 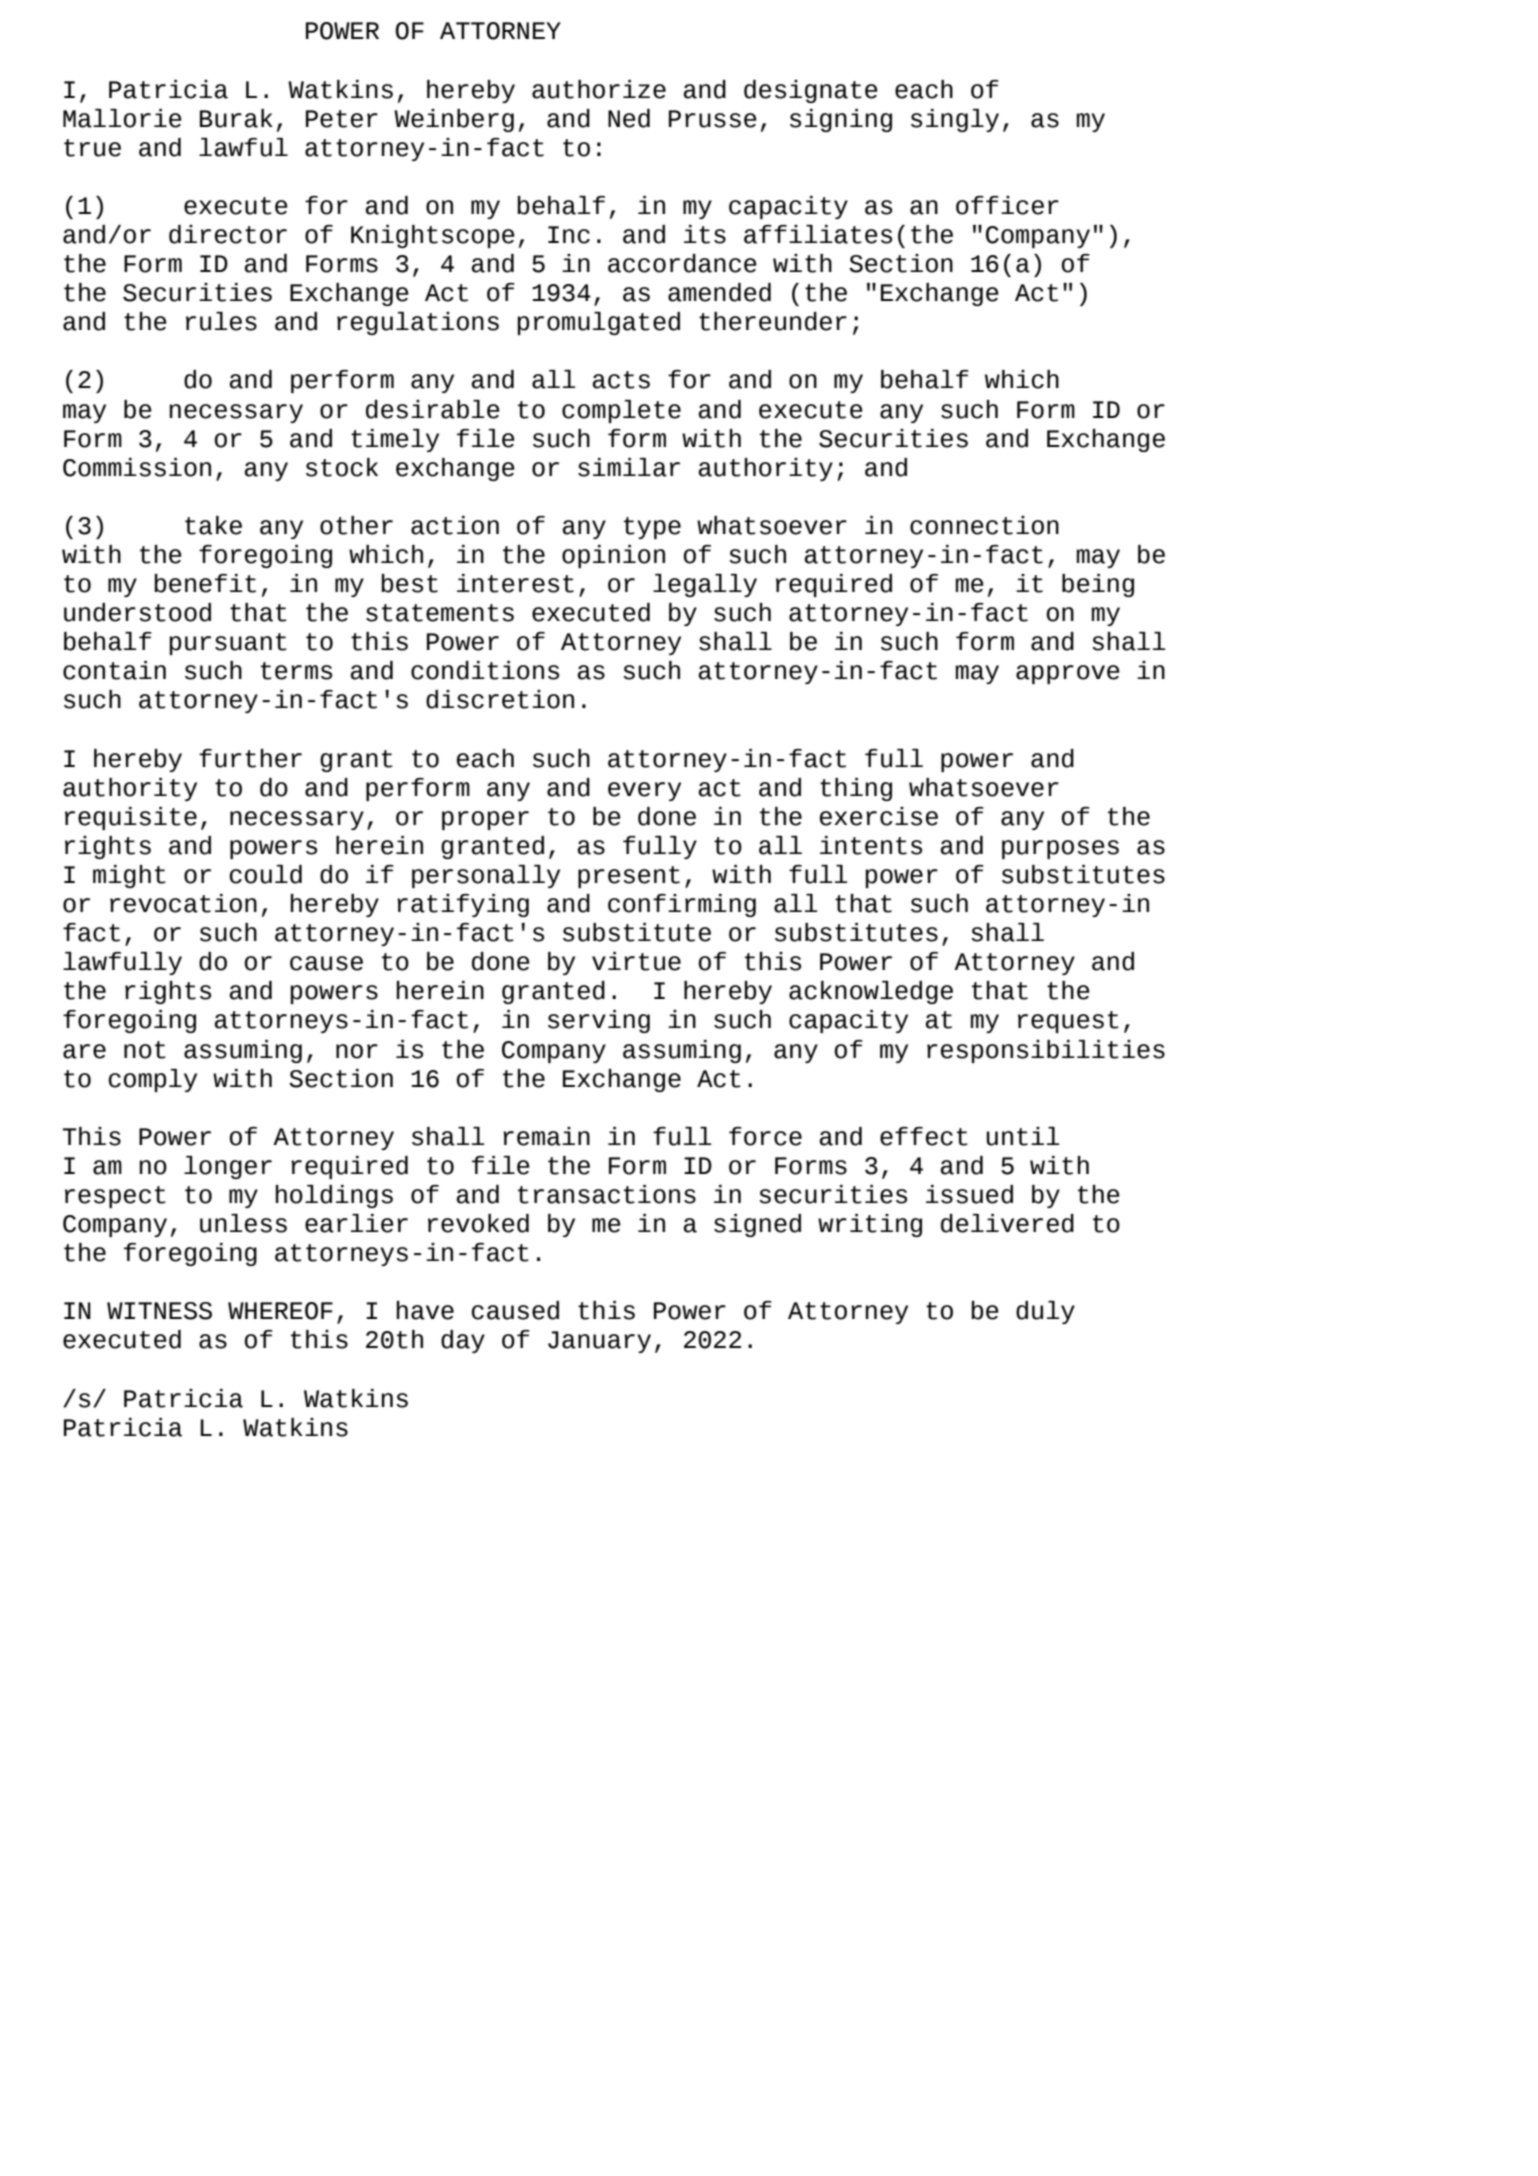 What do you see at coordinates (652, 528) in the screenshot?
I see `type` at bounding box center [652, 528].
